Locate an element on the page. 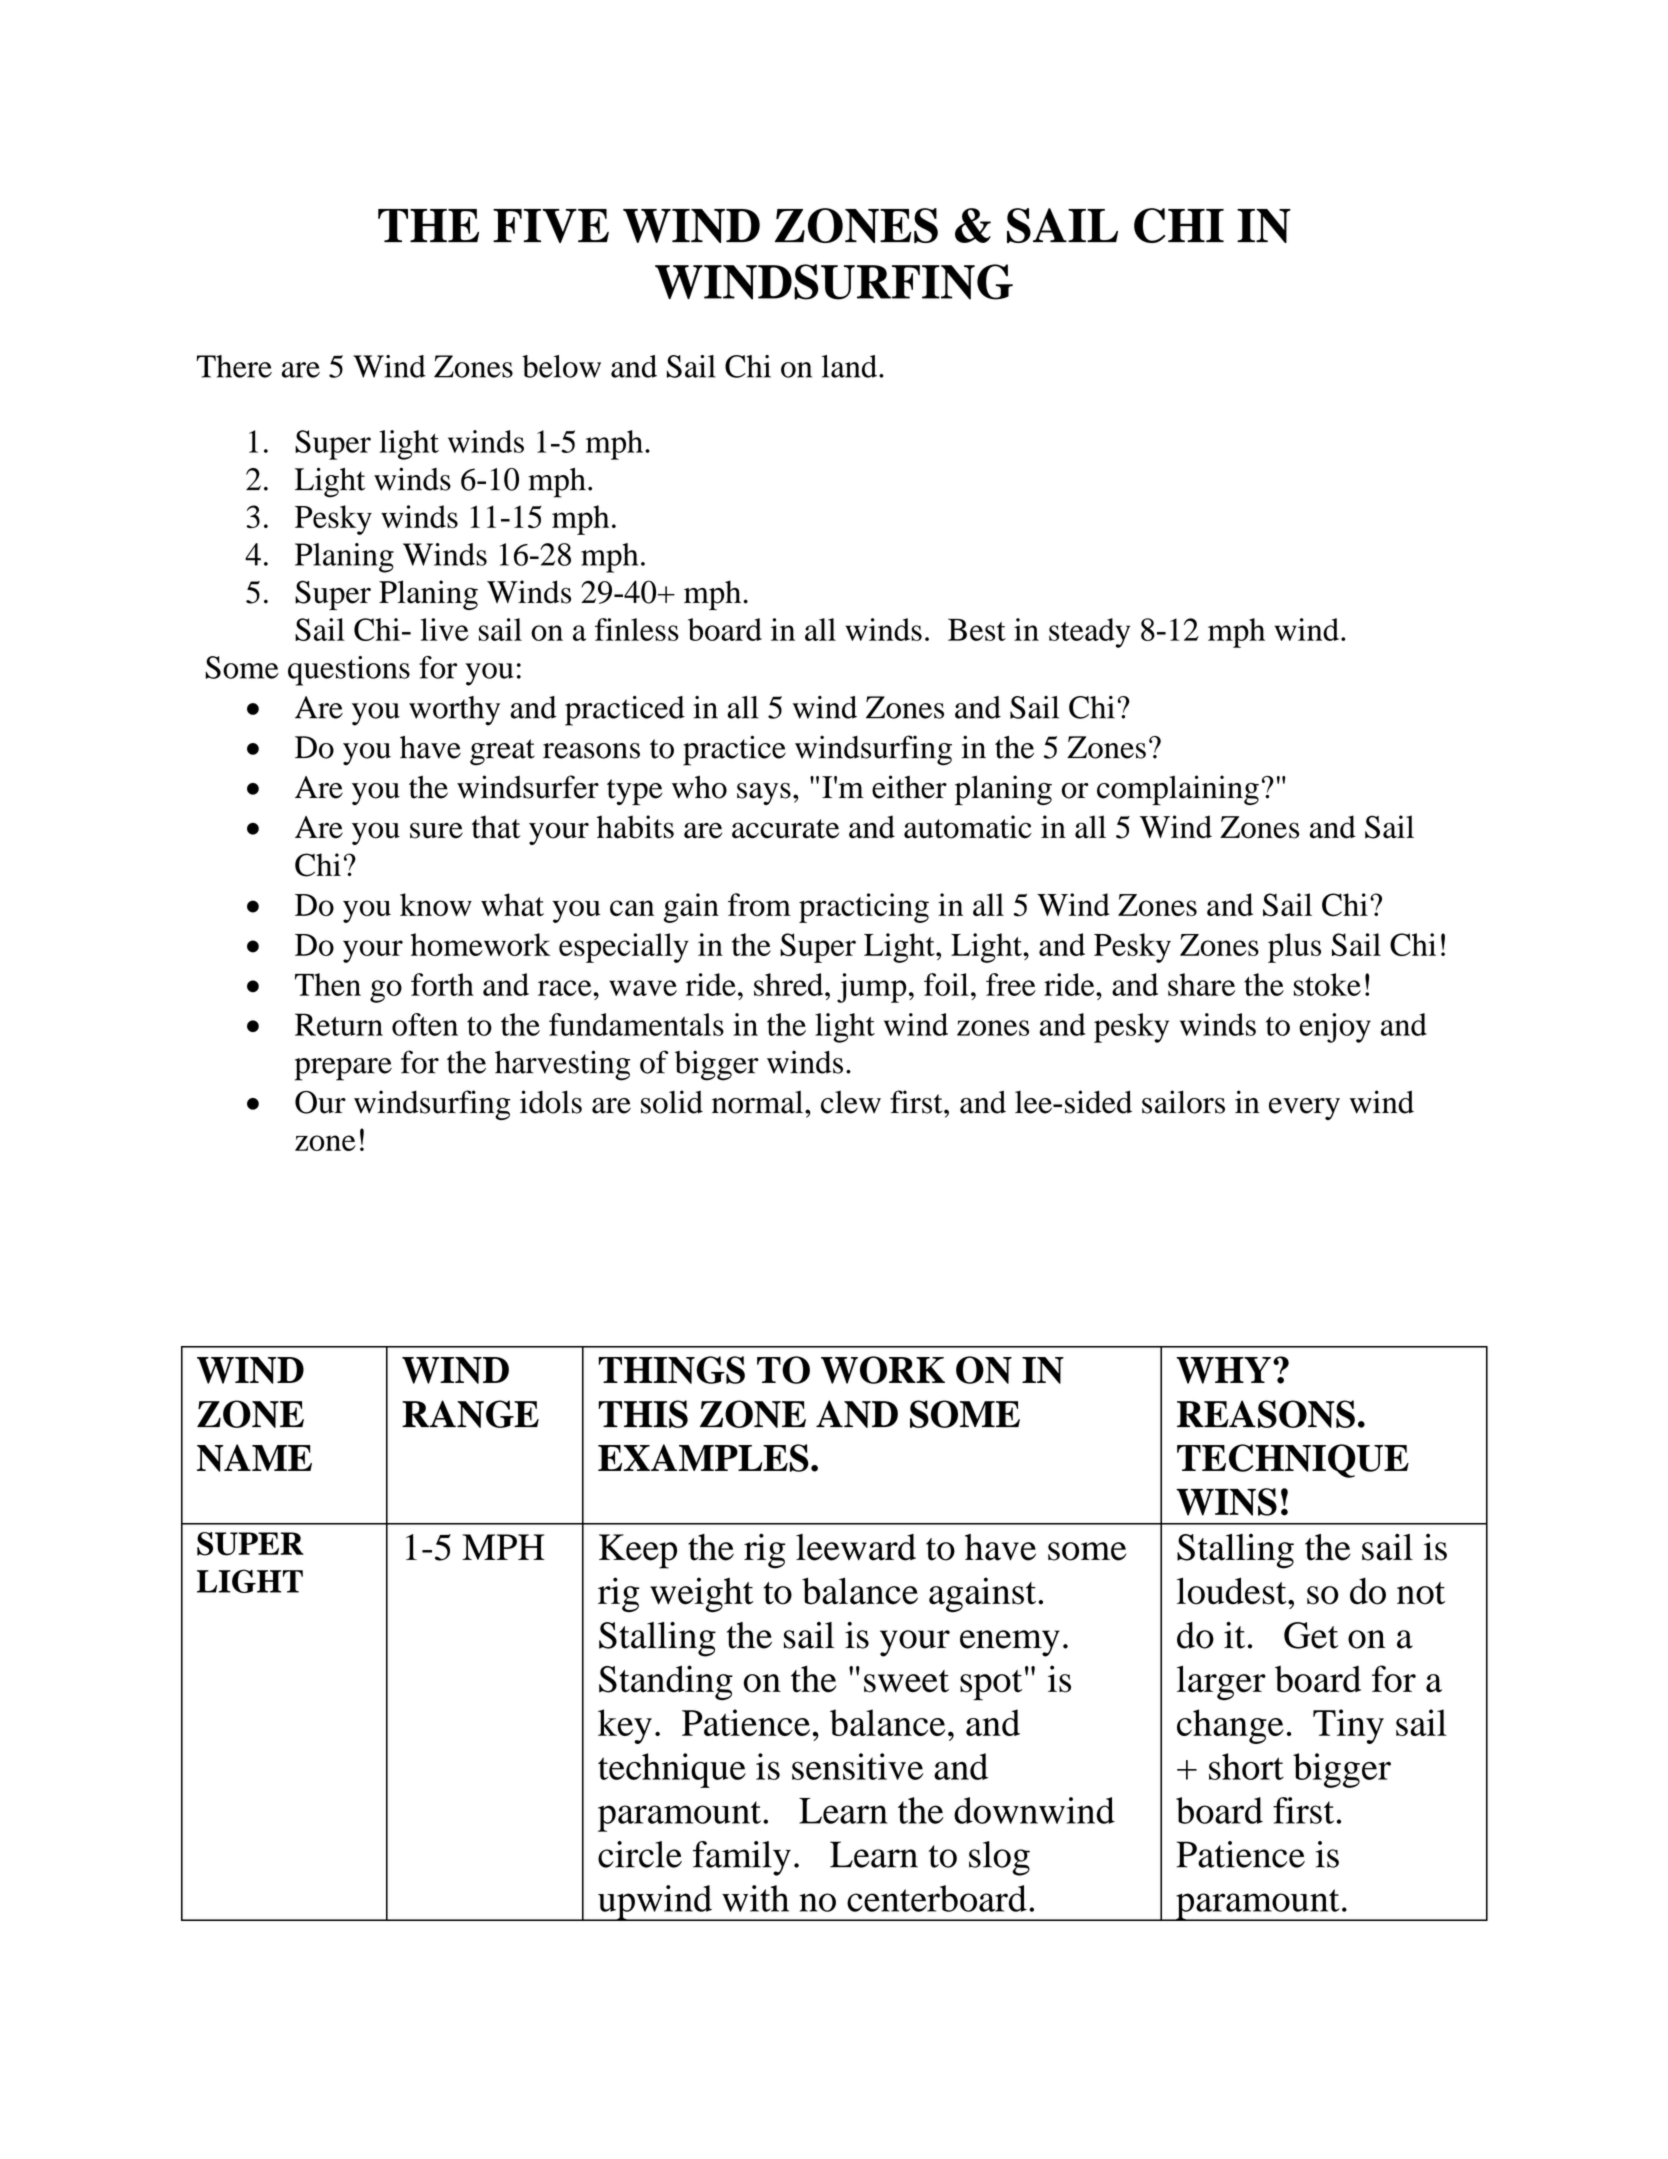 The image size is (1668, 2159). normal is located at coordinates (759, 1102).
